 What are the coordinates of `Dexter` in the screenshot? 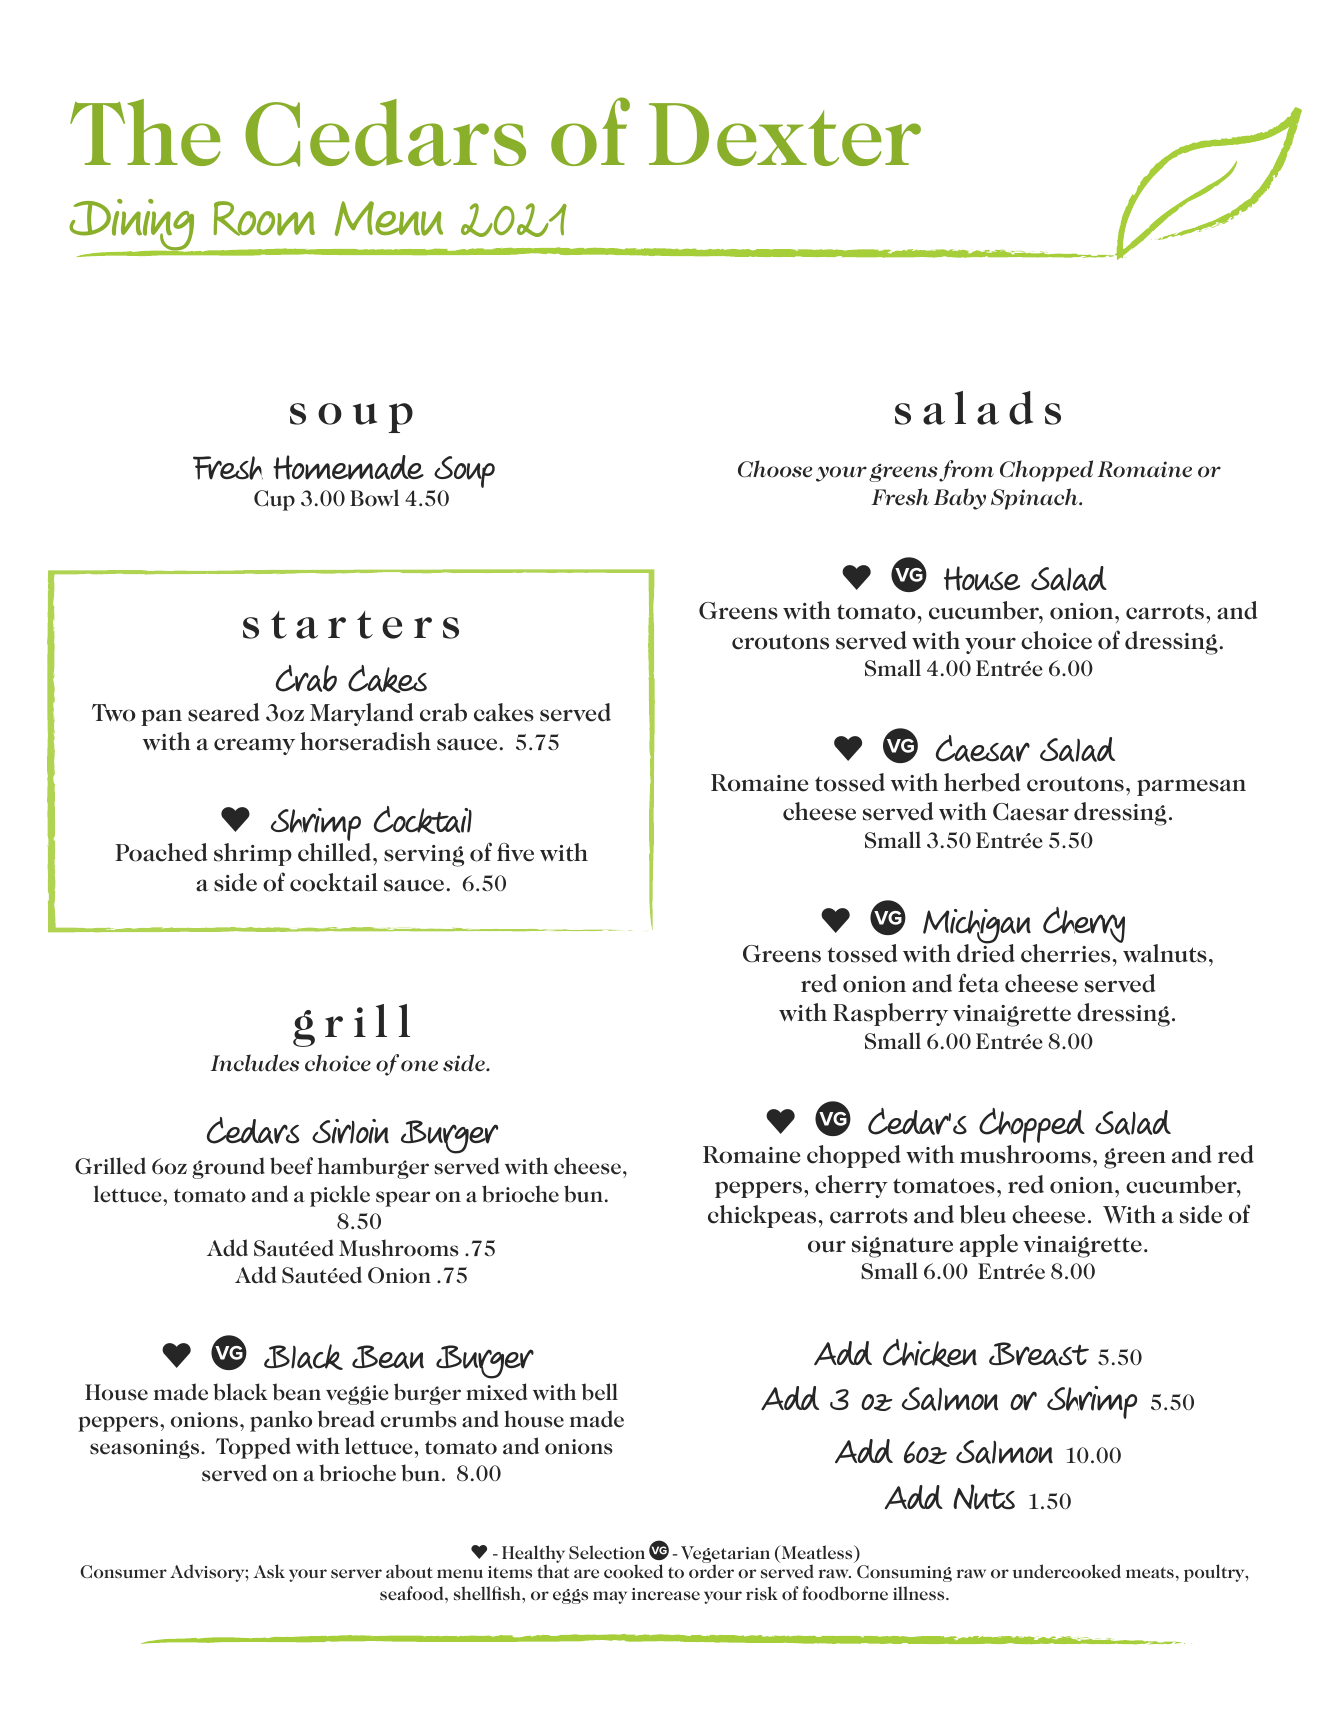 It's located at (785, 134).
